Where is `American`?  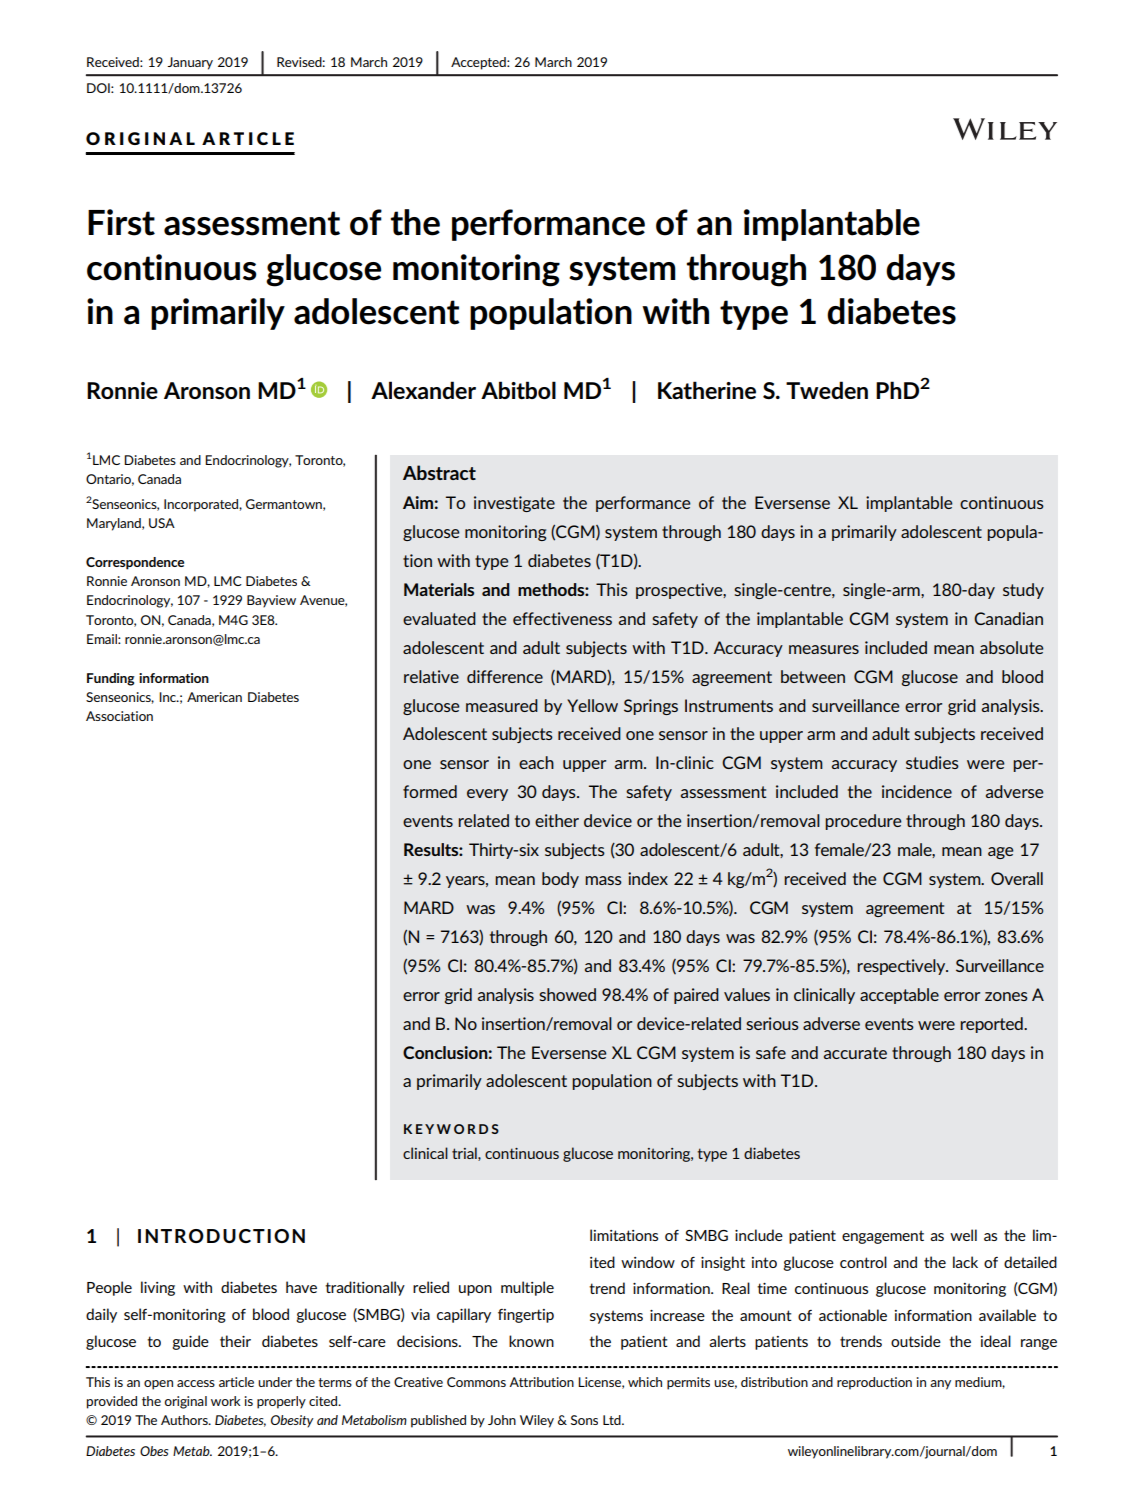
American is located at coordinates (214, 697).
